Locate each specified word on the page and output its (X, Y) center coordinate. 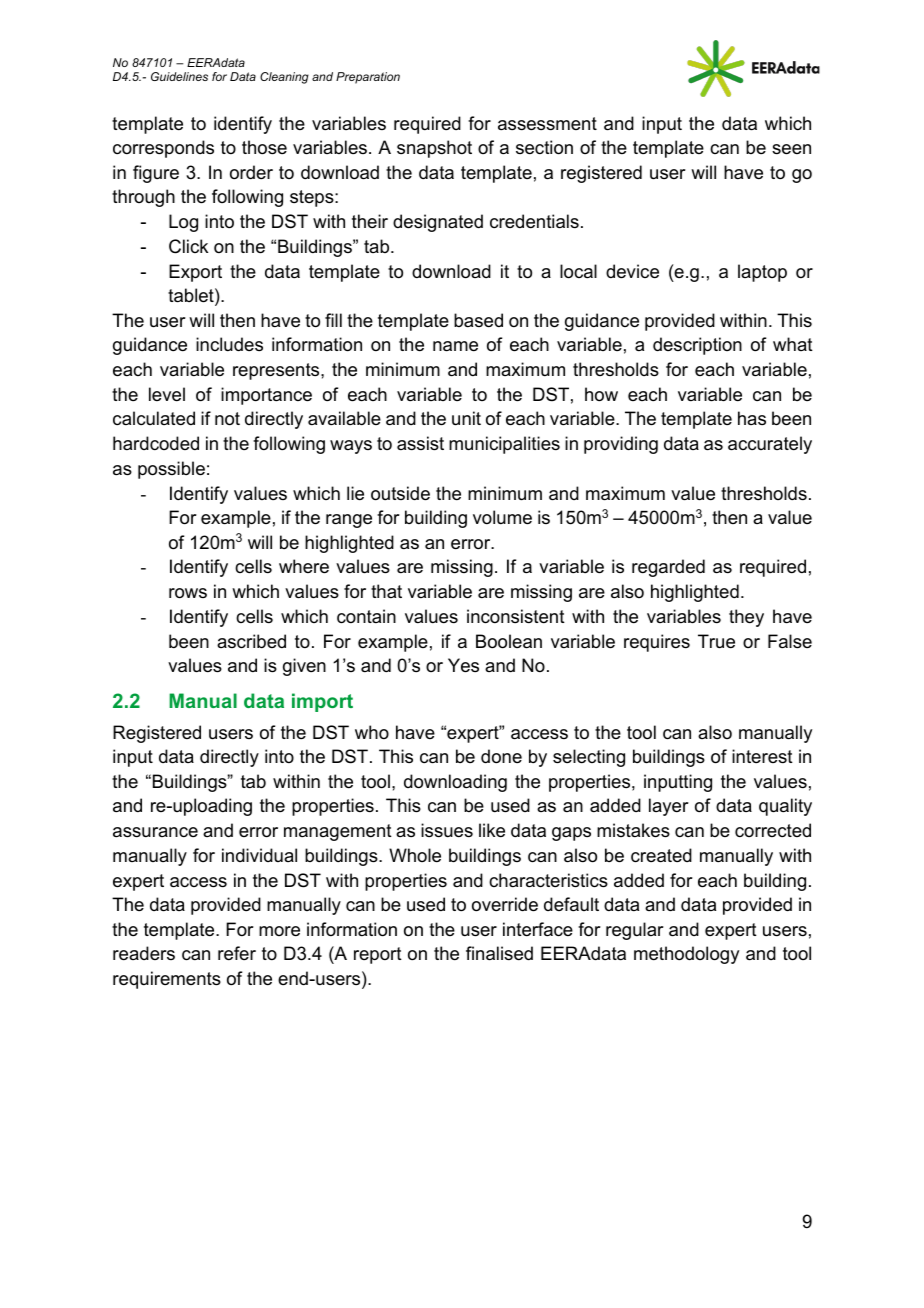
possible (171, 470)
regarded (668, 568)
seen (791, 149)
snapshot (434, 149)
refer (237, 953)
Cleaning (284, 78)
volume (502, 517)
